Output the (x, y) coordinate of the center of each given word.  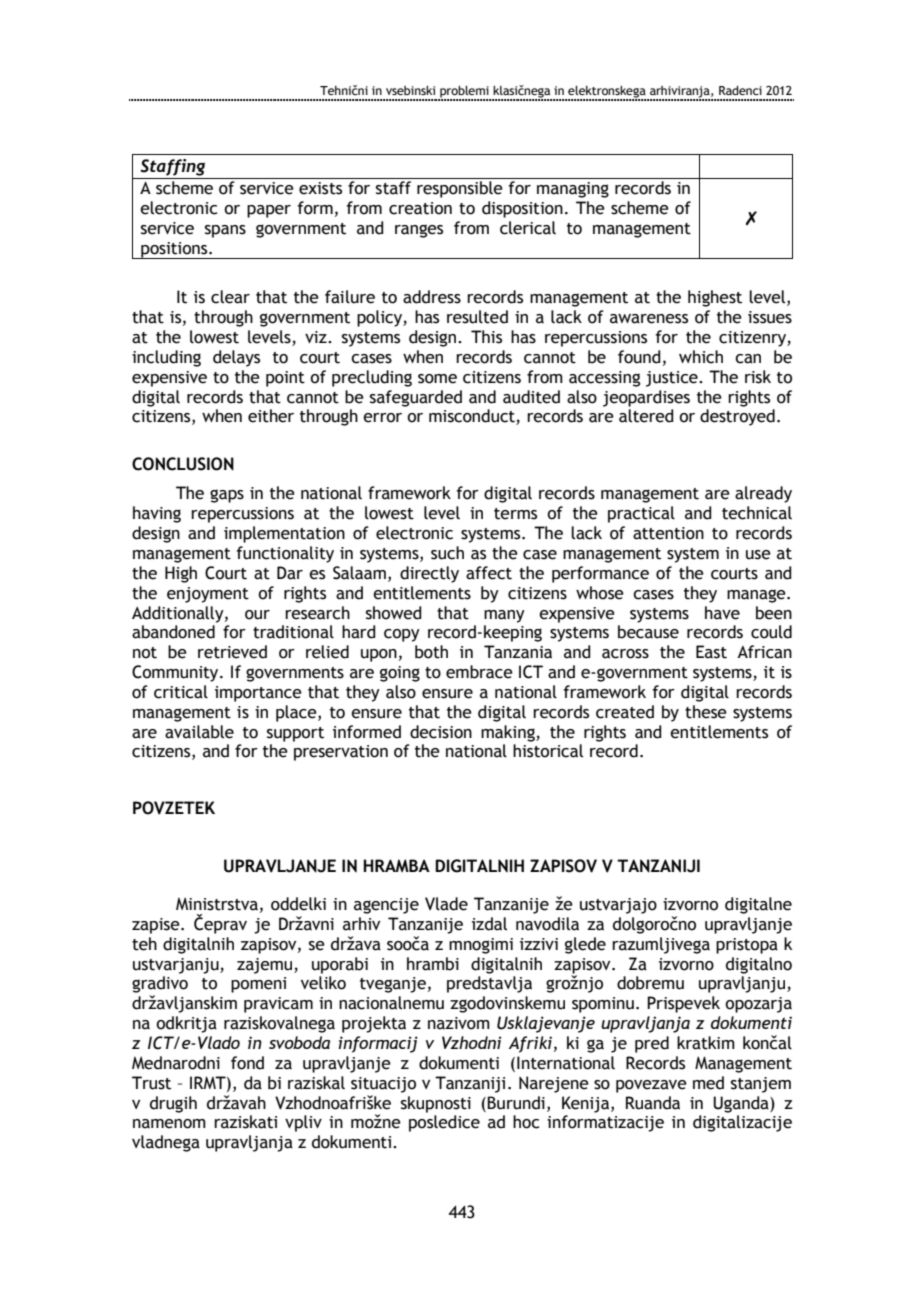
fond (247, 1063)
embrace (479, 672)
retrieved (232, 652)
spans (225, 231)
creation (420, 208)
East (711, 652)
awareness (649, 319)
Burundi (516, 1103)
